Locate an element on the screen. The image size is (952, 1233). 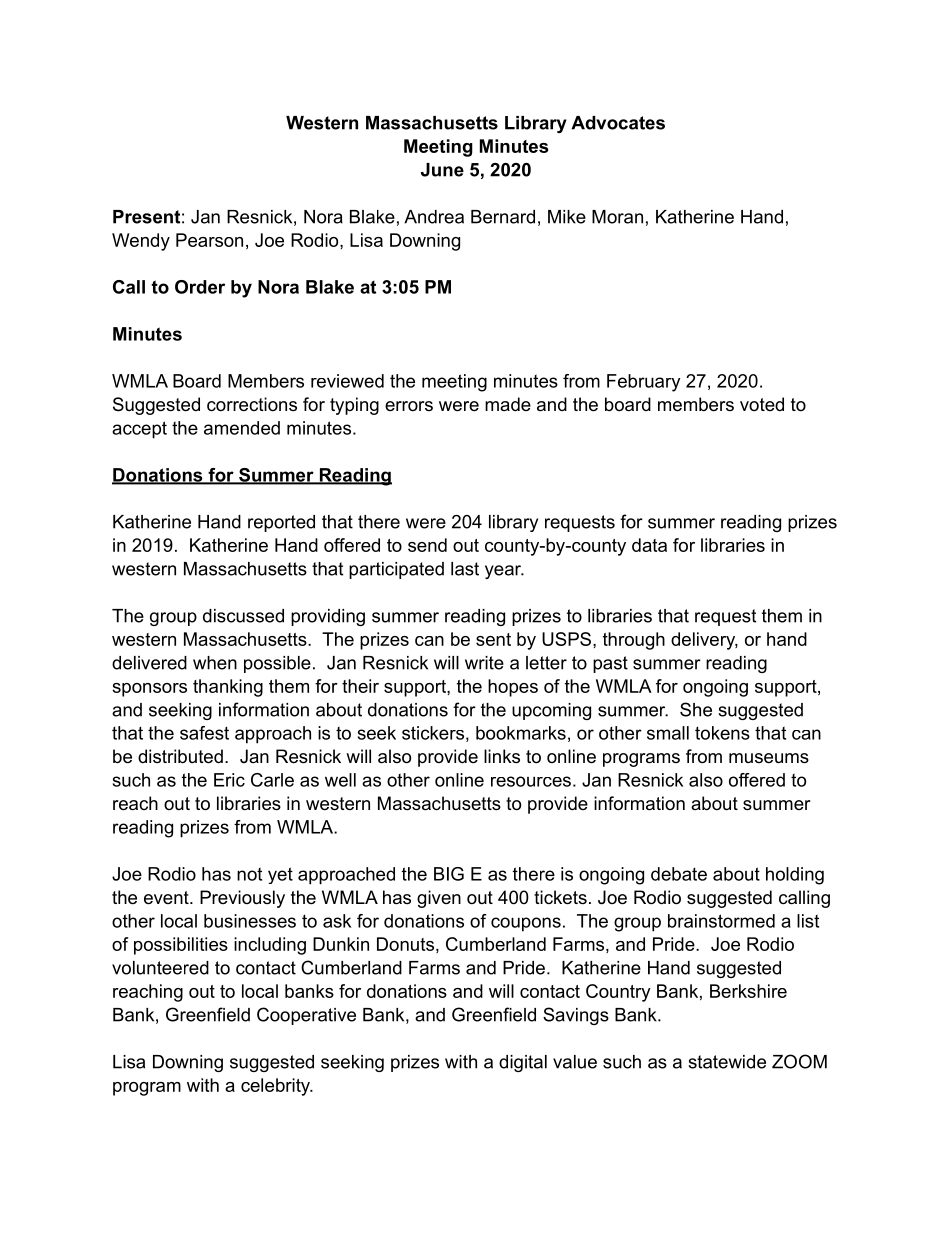
debate is located at coordinates (679, 874).
